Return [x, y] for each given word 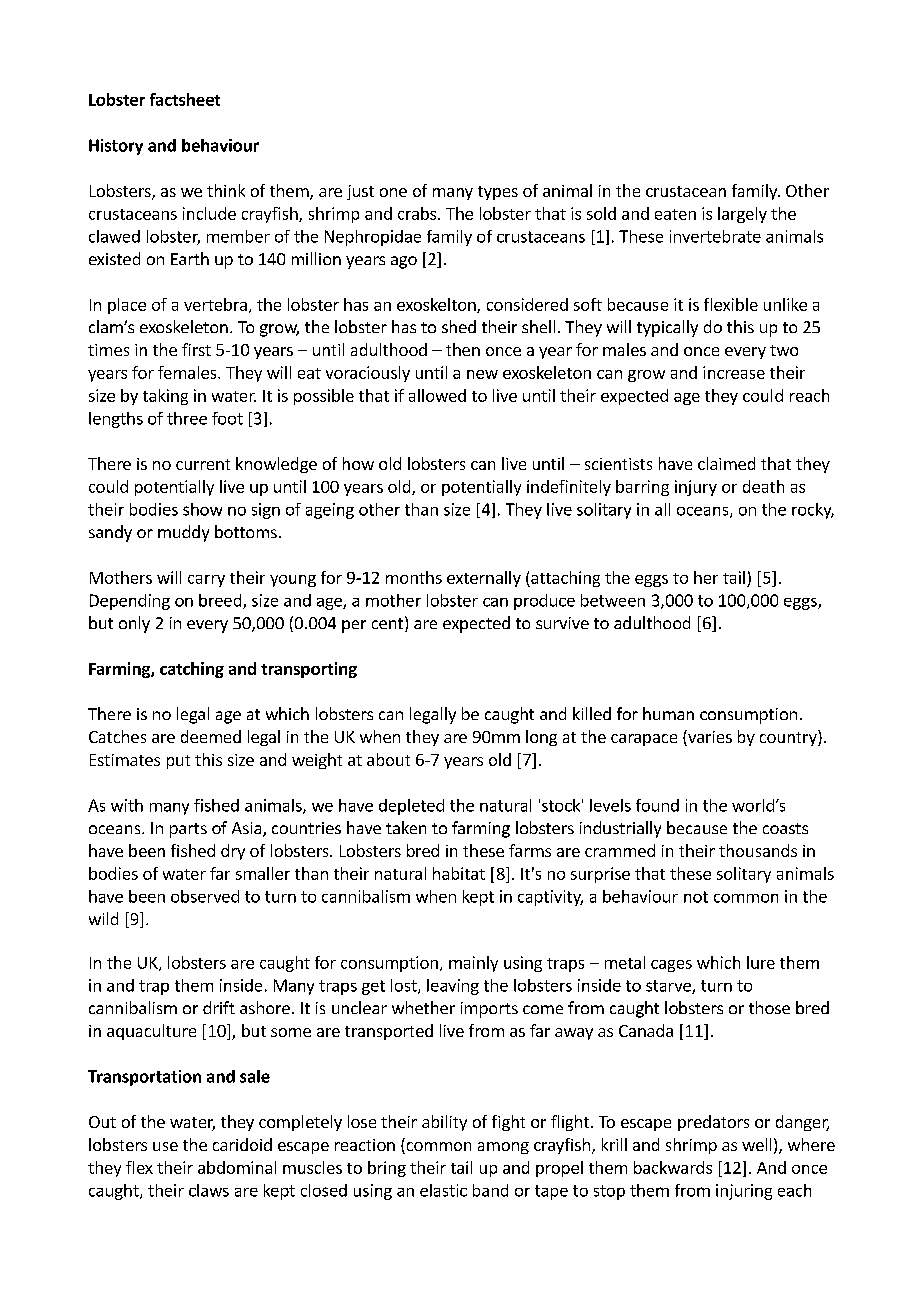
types [498, 193]
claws [209, 1190]
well [756, 1144]
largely [742, 215]
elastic [443, 1190]
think [226, 190]
